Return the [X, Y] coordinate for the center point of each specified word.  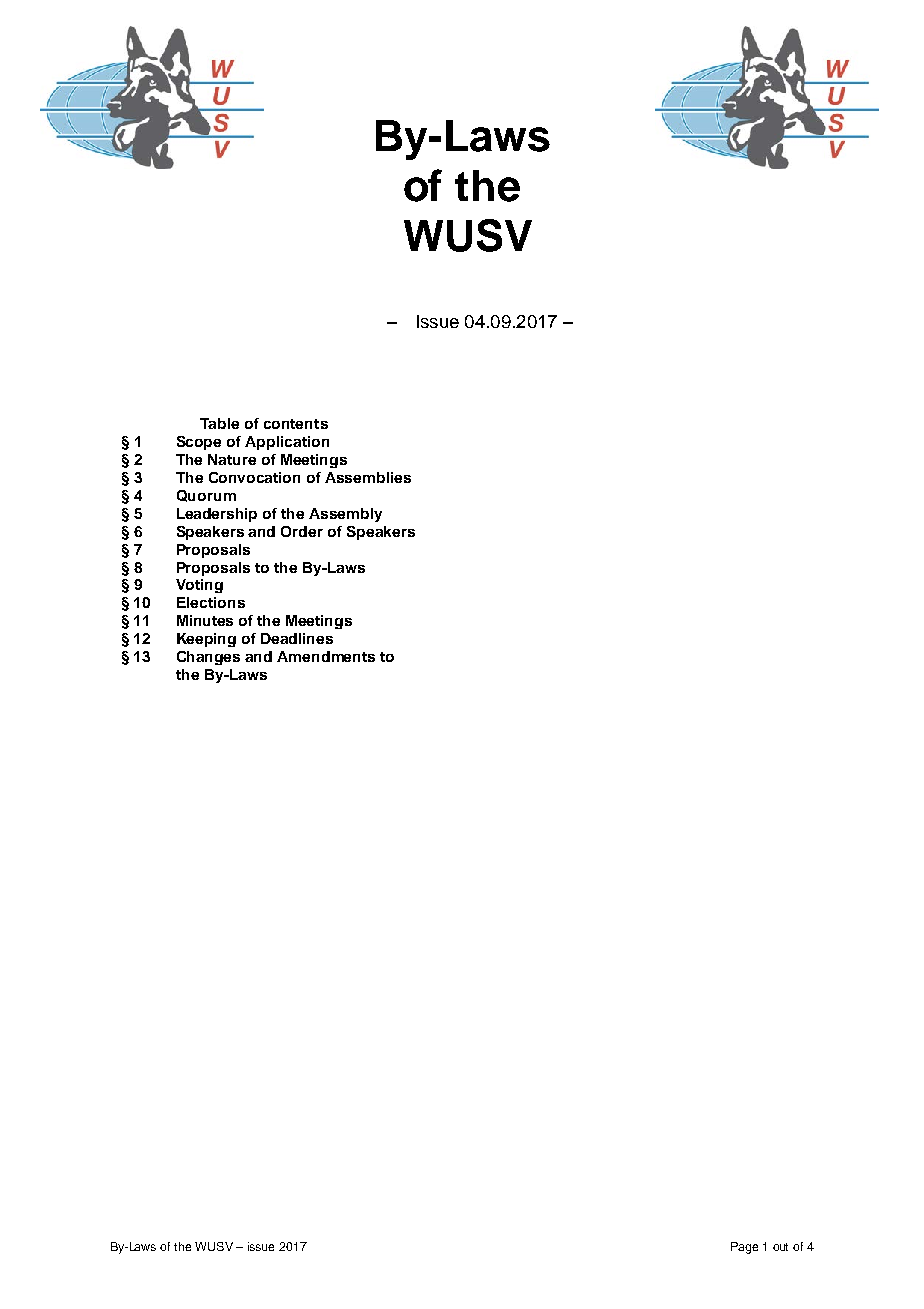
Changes [208, 658]
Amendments [326, 656]
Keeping [206, 640]
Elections [211, 602]
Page [744, 1248]
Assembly [345, 515]
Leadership [217, 515]
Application [287, 443]
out [780, 1247]
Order [302, 531]
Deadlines [297, 638]
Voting [199, 586]
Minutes [205, 620]
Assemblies [368, 477]
